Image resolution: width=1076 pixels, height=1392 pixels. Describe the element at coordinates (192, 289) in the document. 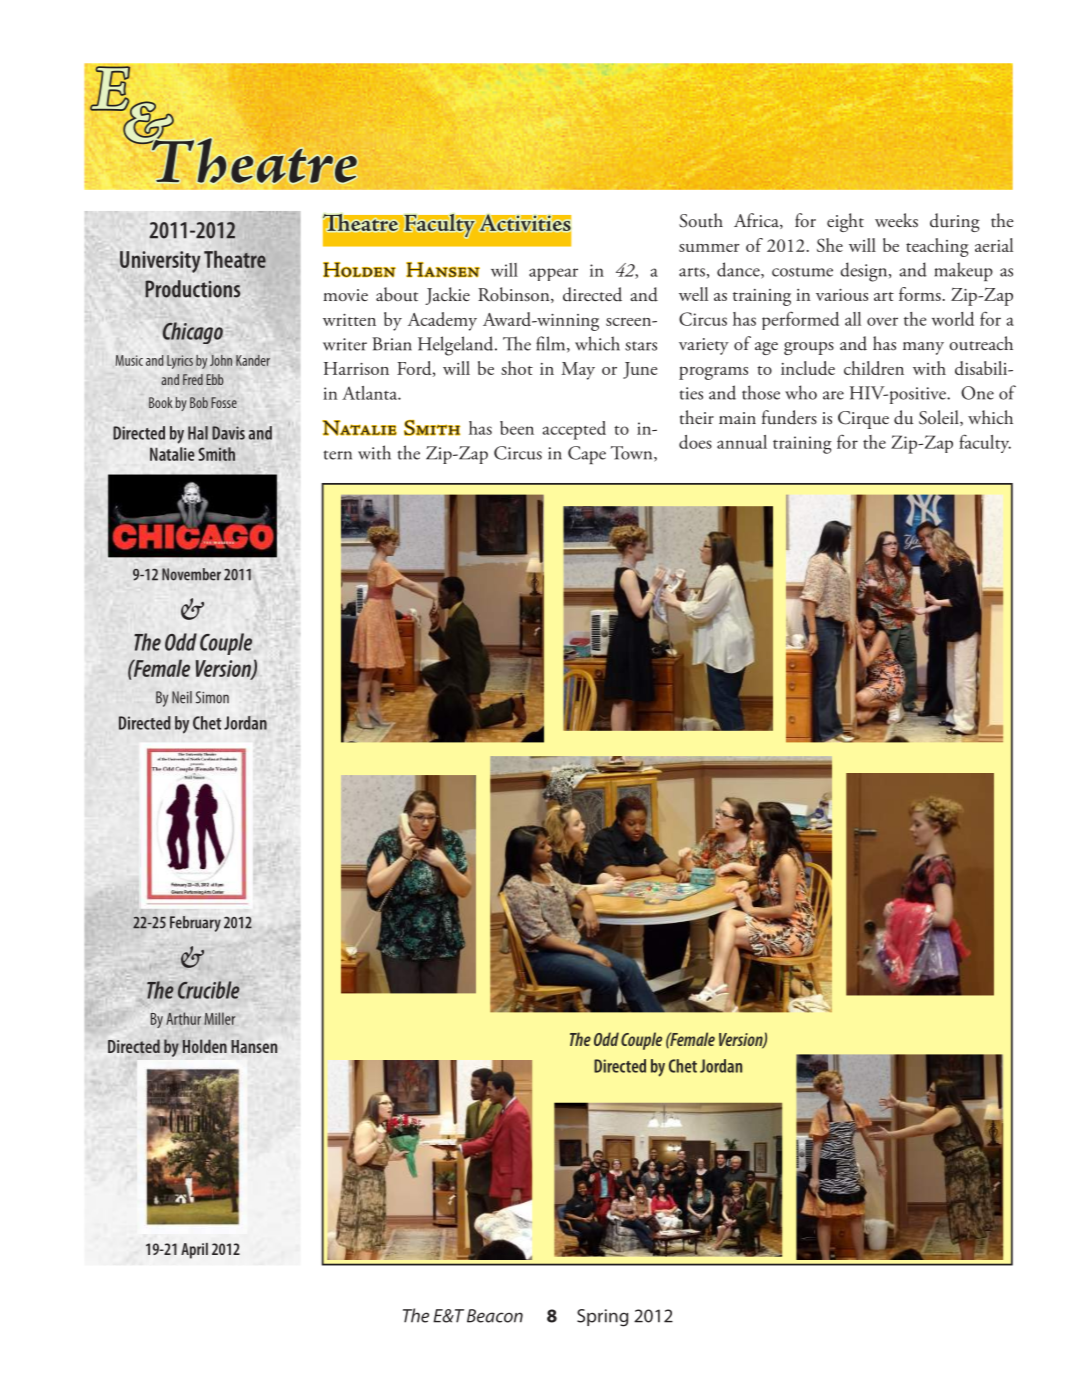

I see `Productions` at that location.
